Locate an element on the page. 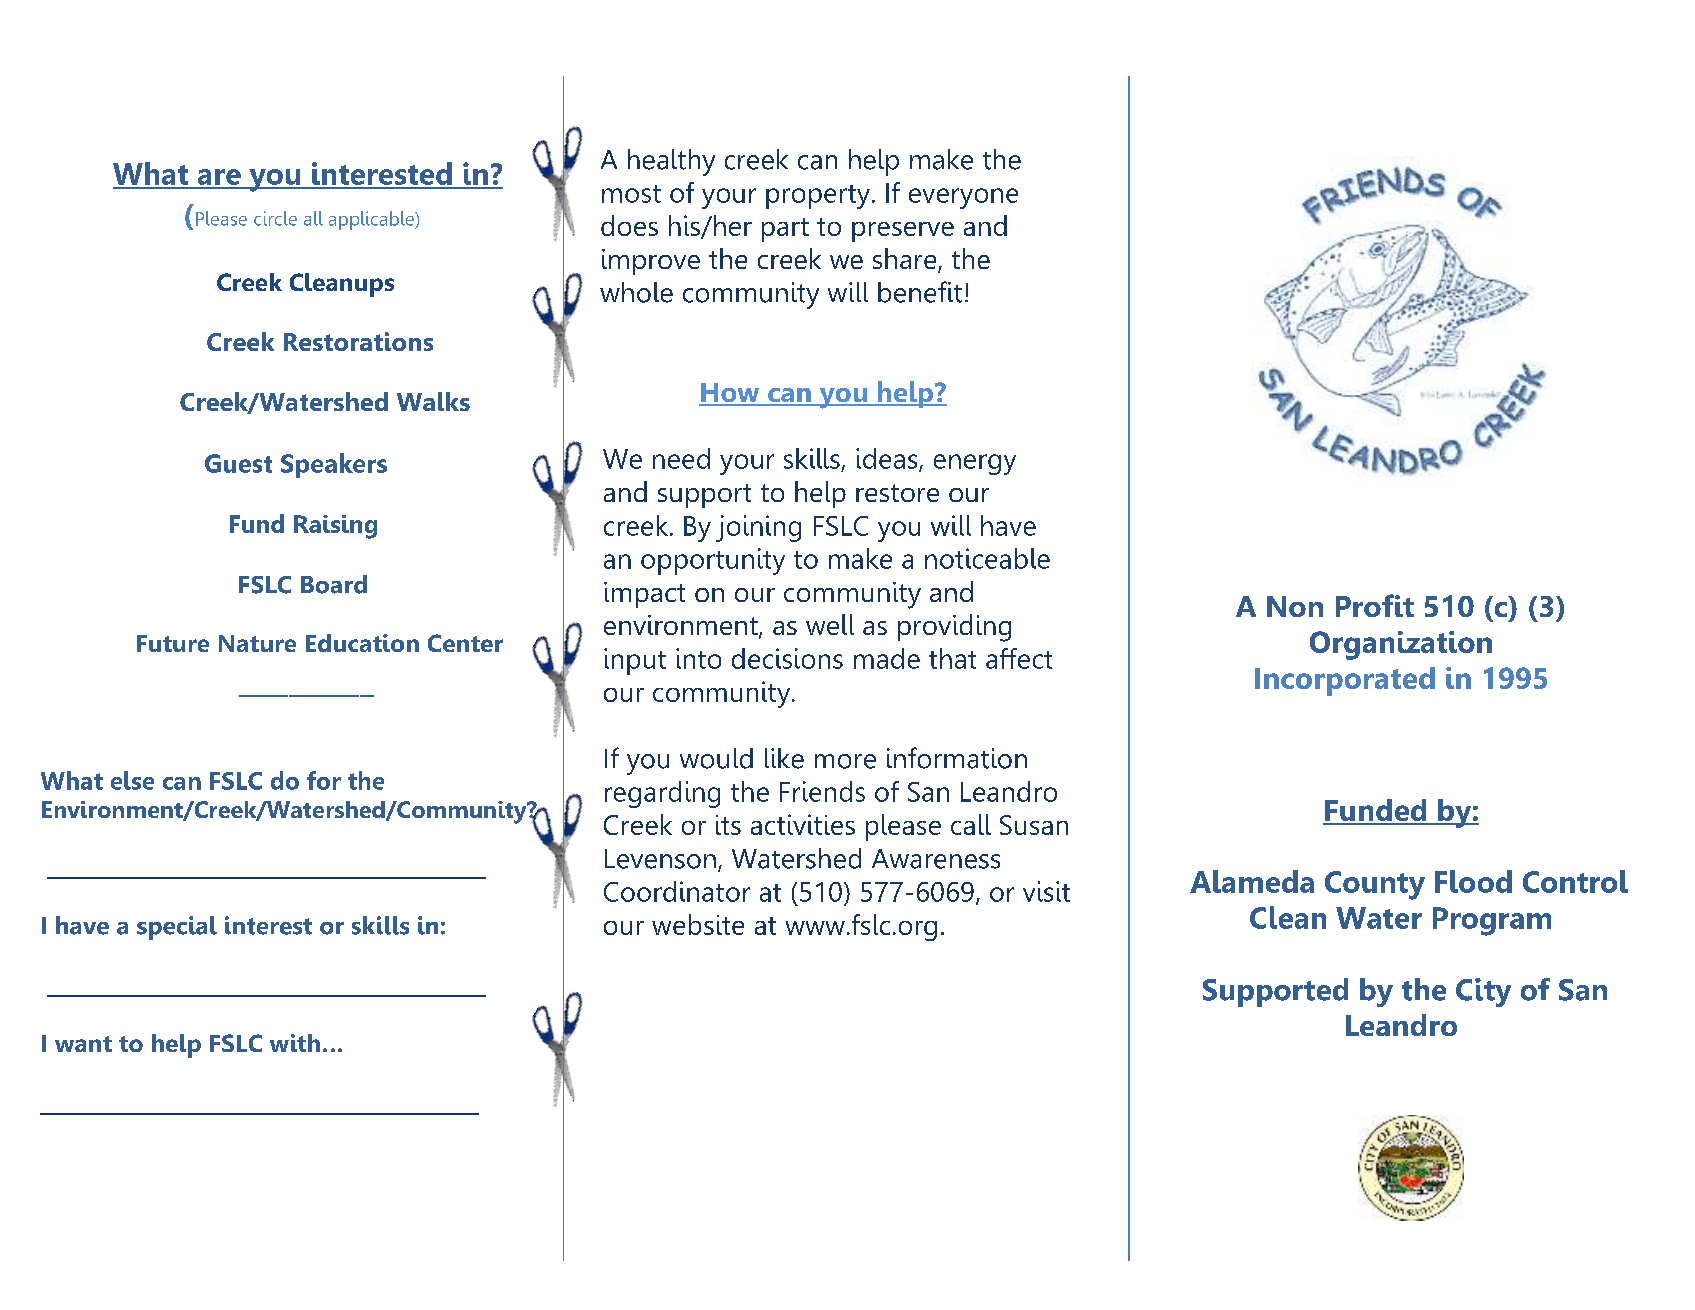 This document has width=1695, height=1310. Board is located at coordinates (334, 584).
